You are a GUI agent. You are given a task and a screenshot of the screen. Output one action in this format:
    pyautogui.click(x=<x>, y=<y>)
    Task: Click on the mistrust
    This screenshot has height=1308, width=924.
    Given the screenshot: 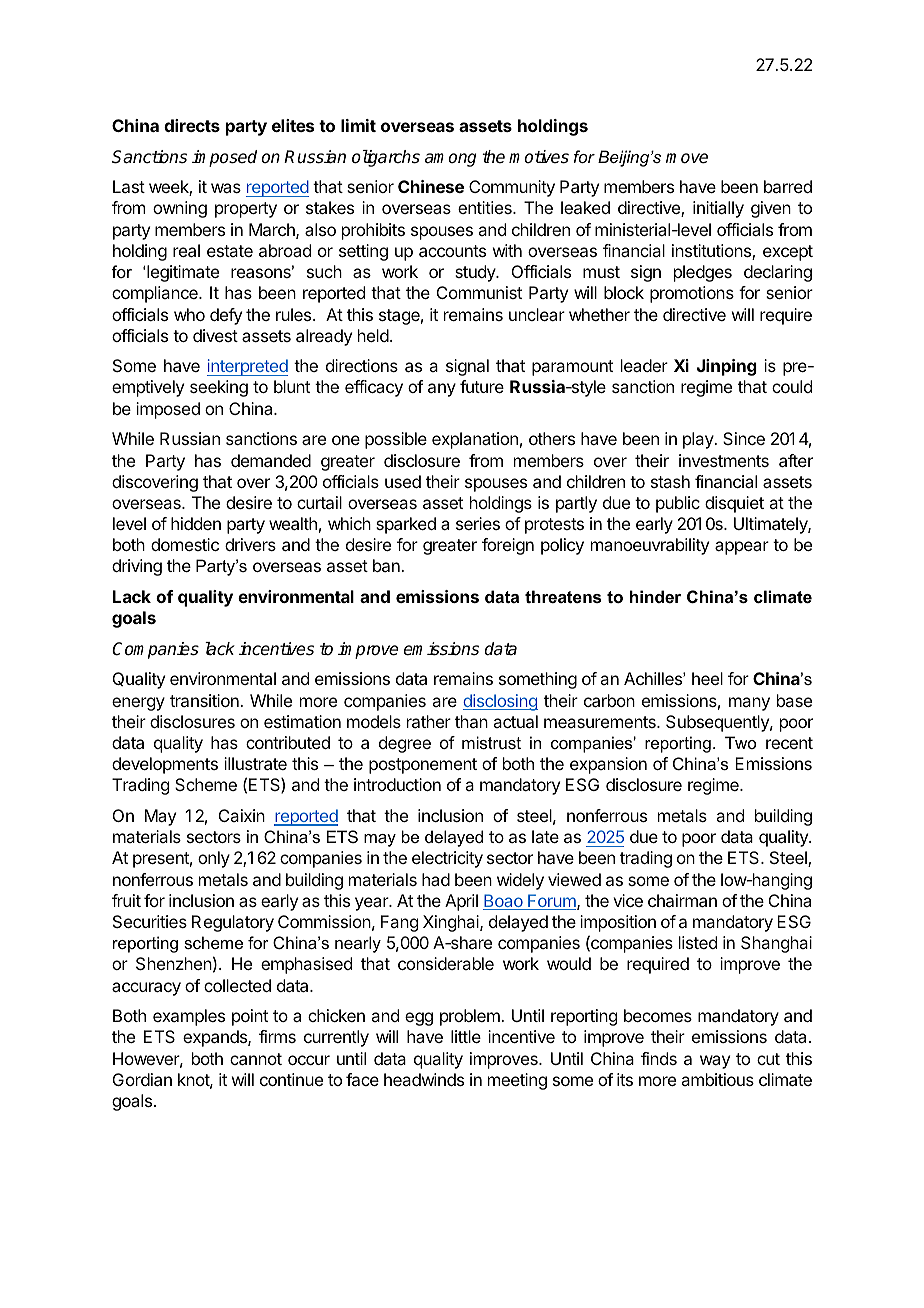 What is the action you would take?
    pyautogui.click(x=491, y=742)
